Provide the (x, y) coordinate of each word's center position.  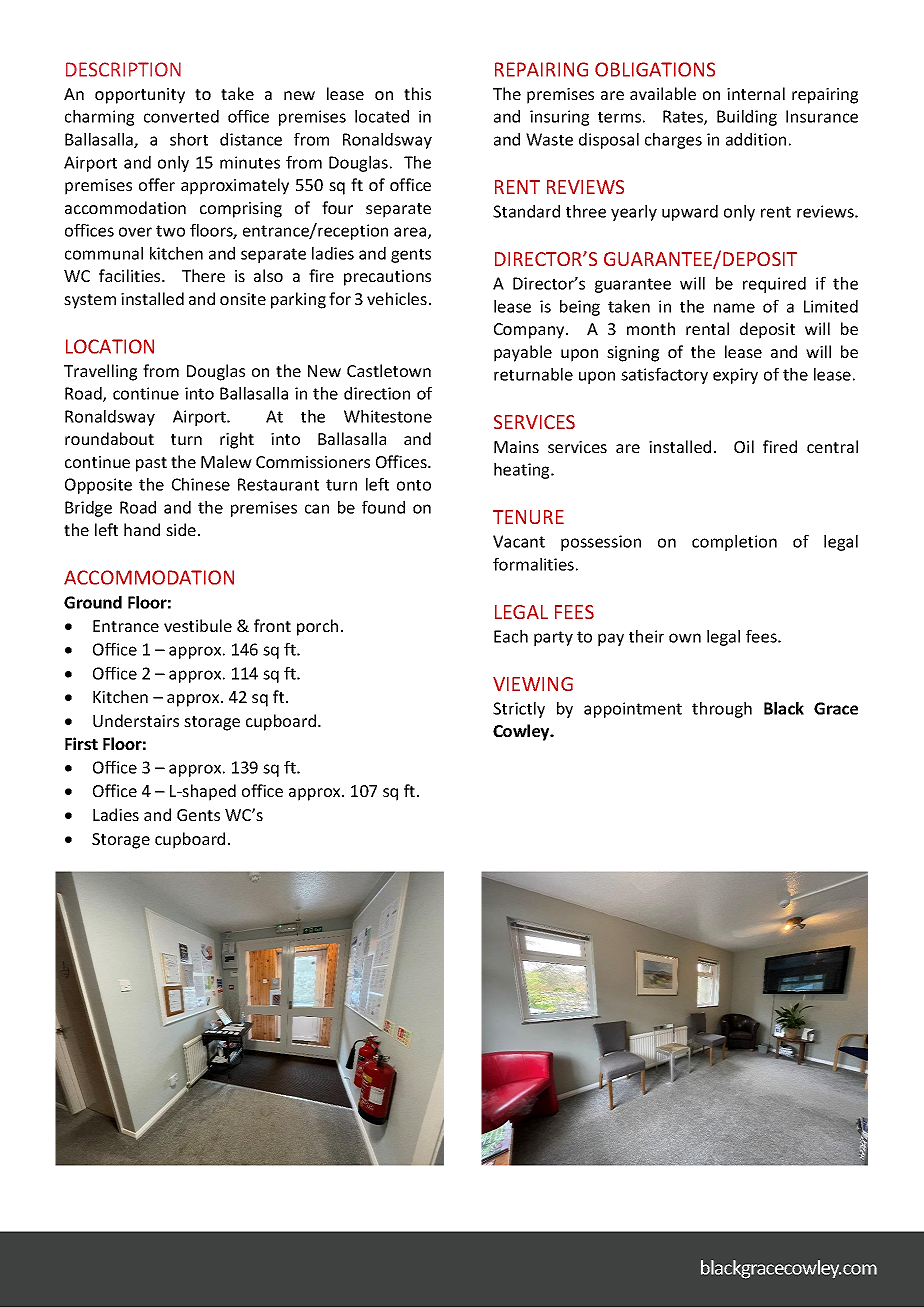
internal (756, 93)
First (81, 743)
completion (734, 543)
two (170, 231)
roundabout (109, 438)
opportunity (140, 96)
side (181, 529)
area (411, 233)
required (774, 285)
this (417, 93)
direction (377, 393)
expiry (735, 376)
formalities (533, 564)
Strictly (519, 710)
